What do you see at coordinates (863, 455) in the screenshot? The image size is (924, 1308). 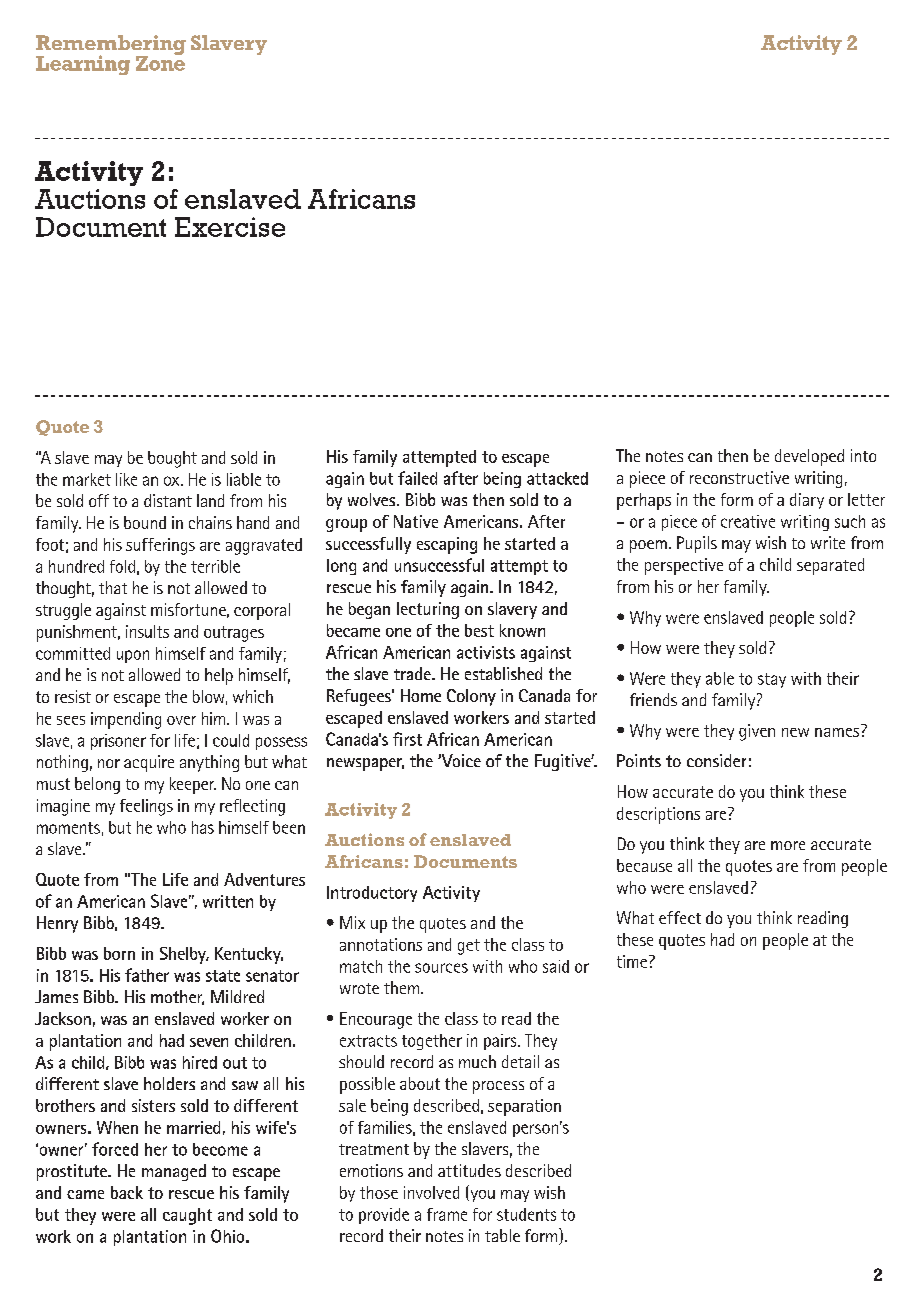 I see `into` at bounding box center [863, 455].
